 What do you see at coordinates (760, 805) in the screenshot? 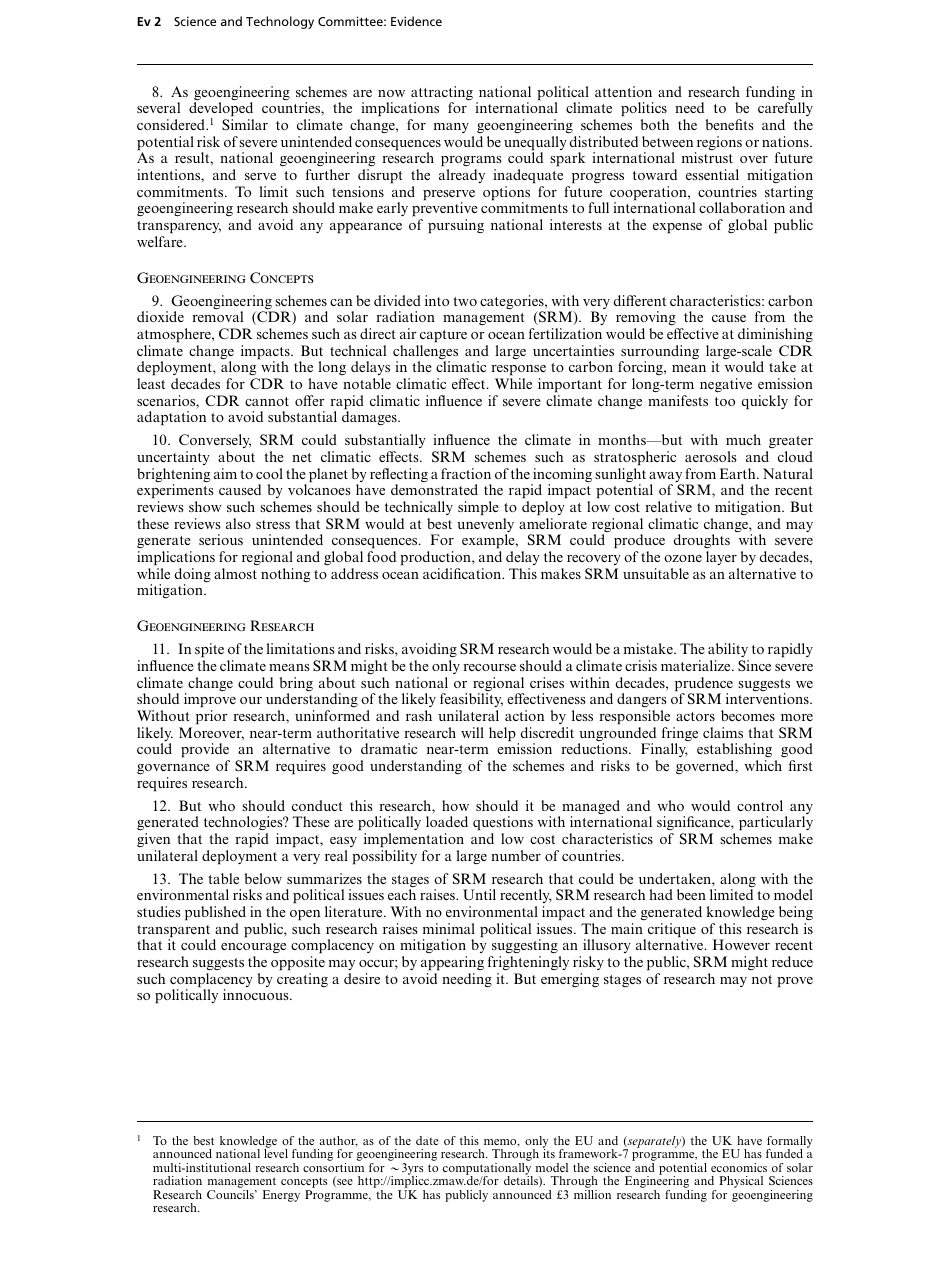
I see `control` at bounding box center [760, 805].
